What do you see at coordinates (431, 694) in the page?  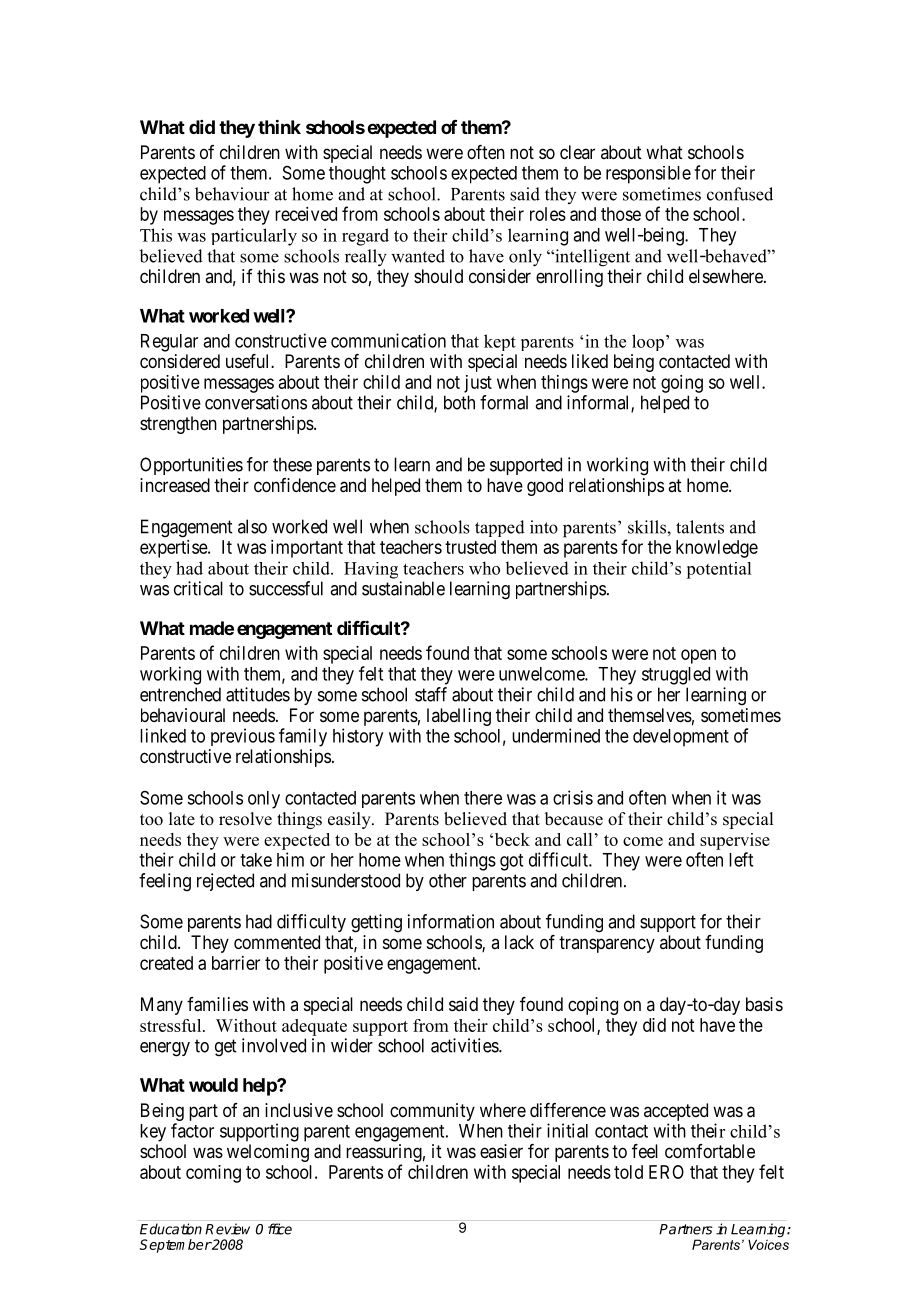 I see `staff` at bounding box center [431, 694].
